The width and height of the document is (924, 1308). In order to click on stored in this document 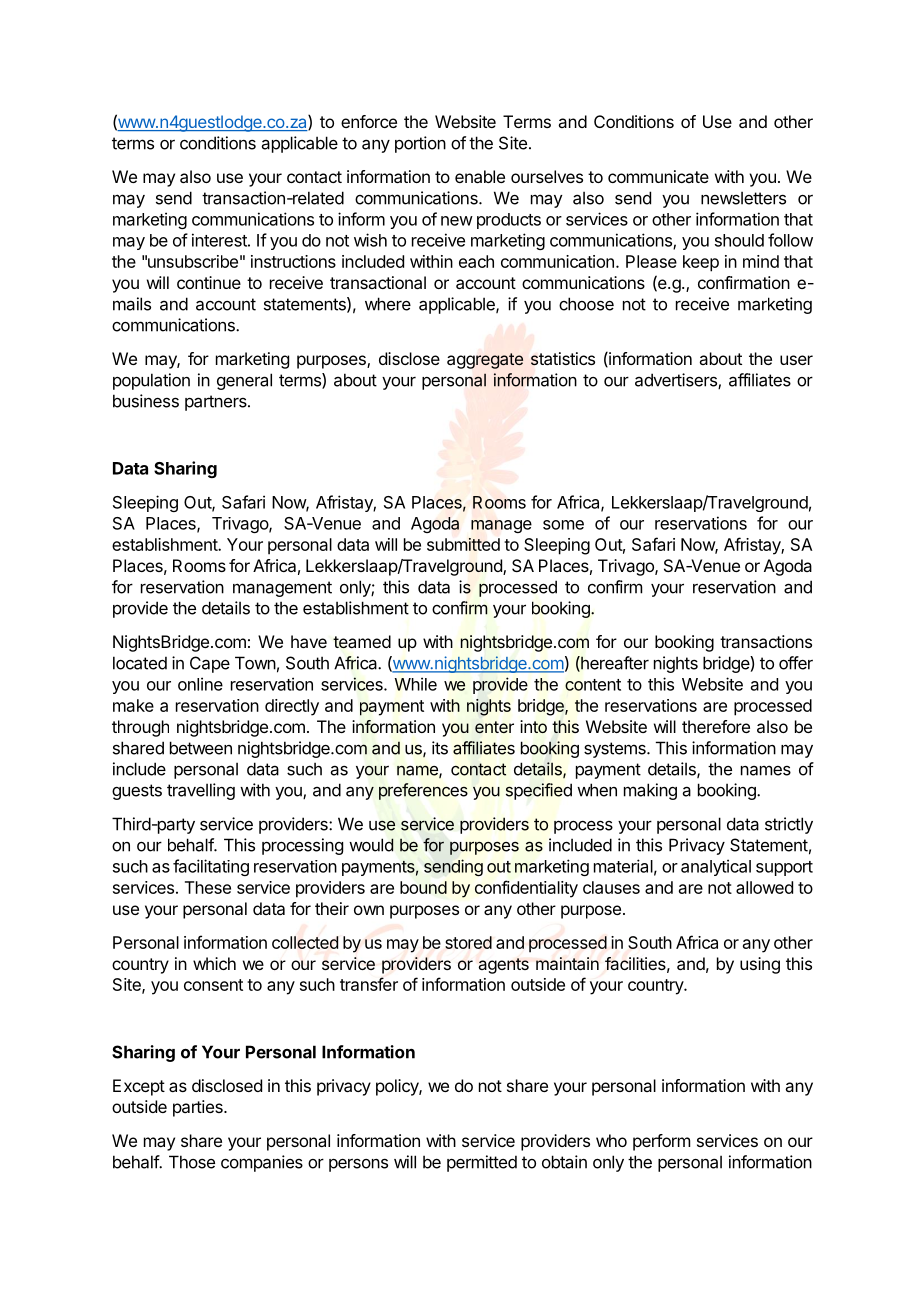, I will do `click(468, 942)`.
